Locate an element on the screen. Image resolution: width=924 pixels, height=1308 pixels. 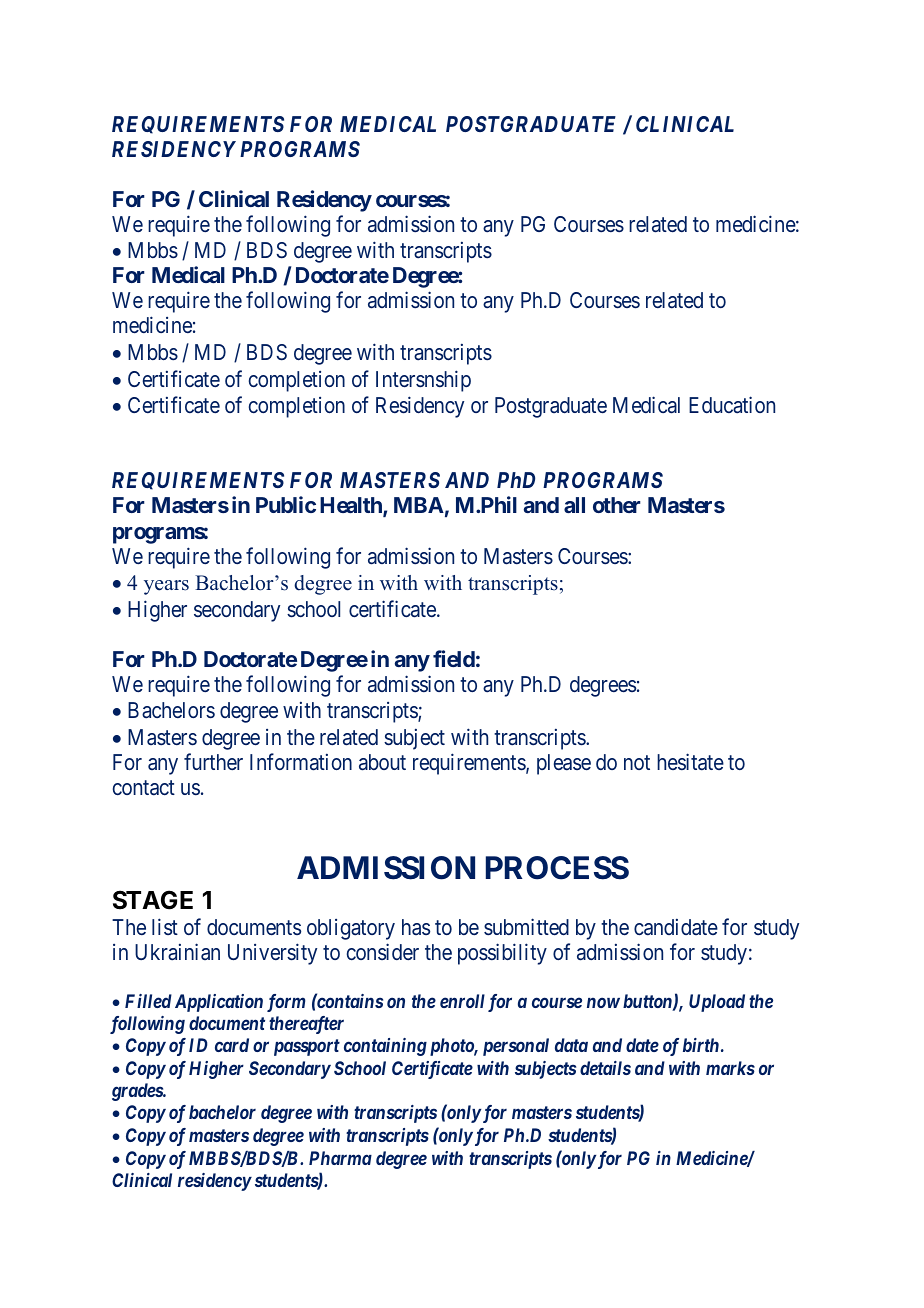
about is located at coordinates (382, 762).
